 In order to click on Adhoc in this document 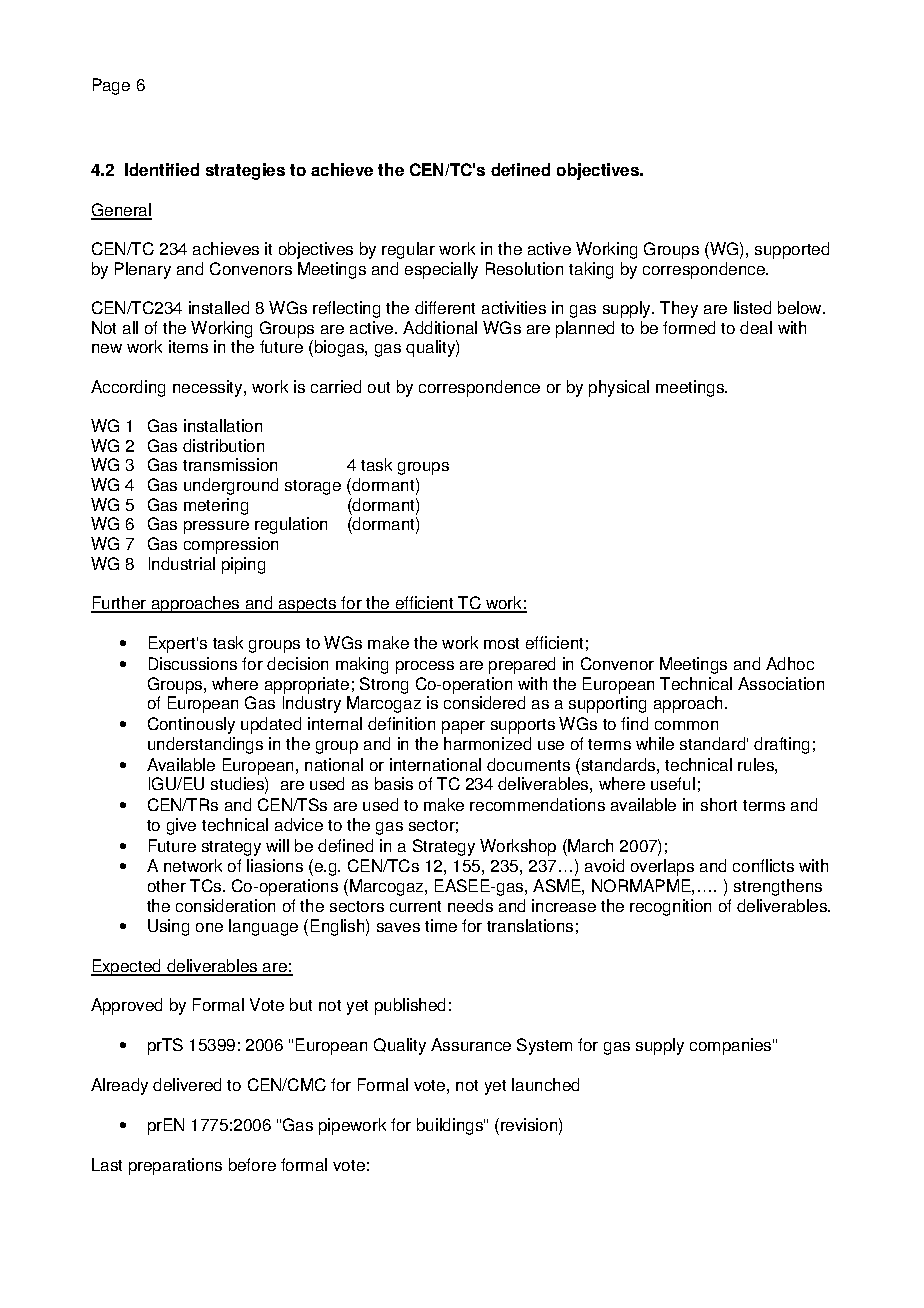, I will do `click(790, 663)`.
